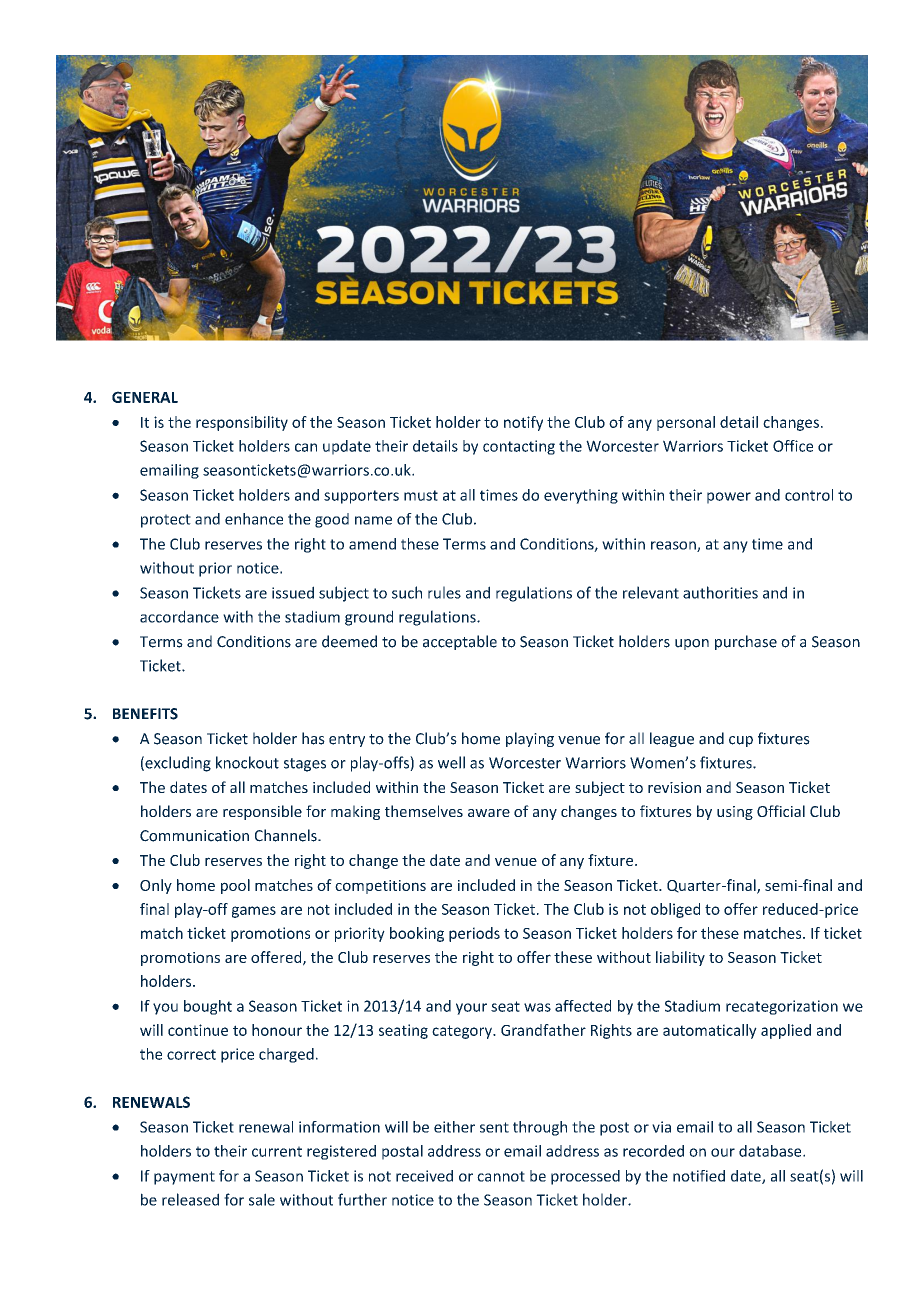 This page has height=1308, width=924. I want to click on cup, so click(741, 741).
